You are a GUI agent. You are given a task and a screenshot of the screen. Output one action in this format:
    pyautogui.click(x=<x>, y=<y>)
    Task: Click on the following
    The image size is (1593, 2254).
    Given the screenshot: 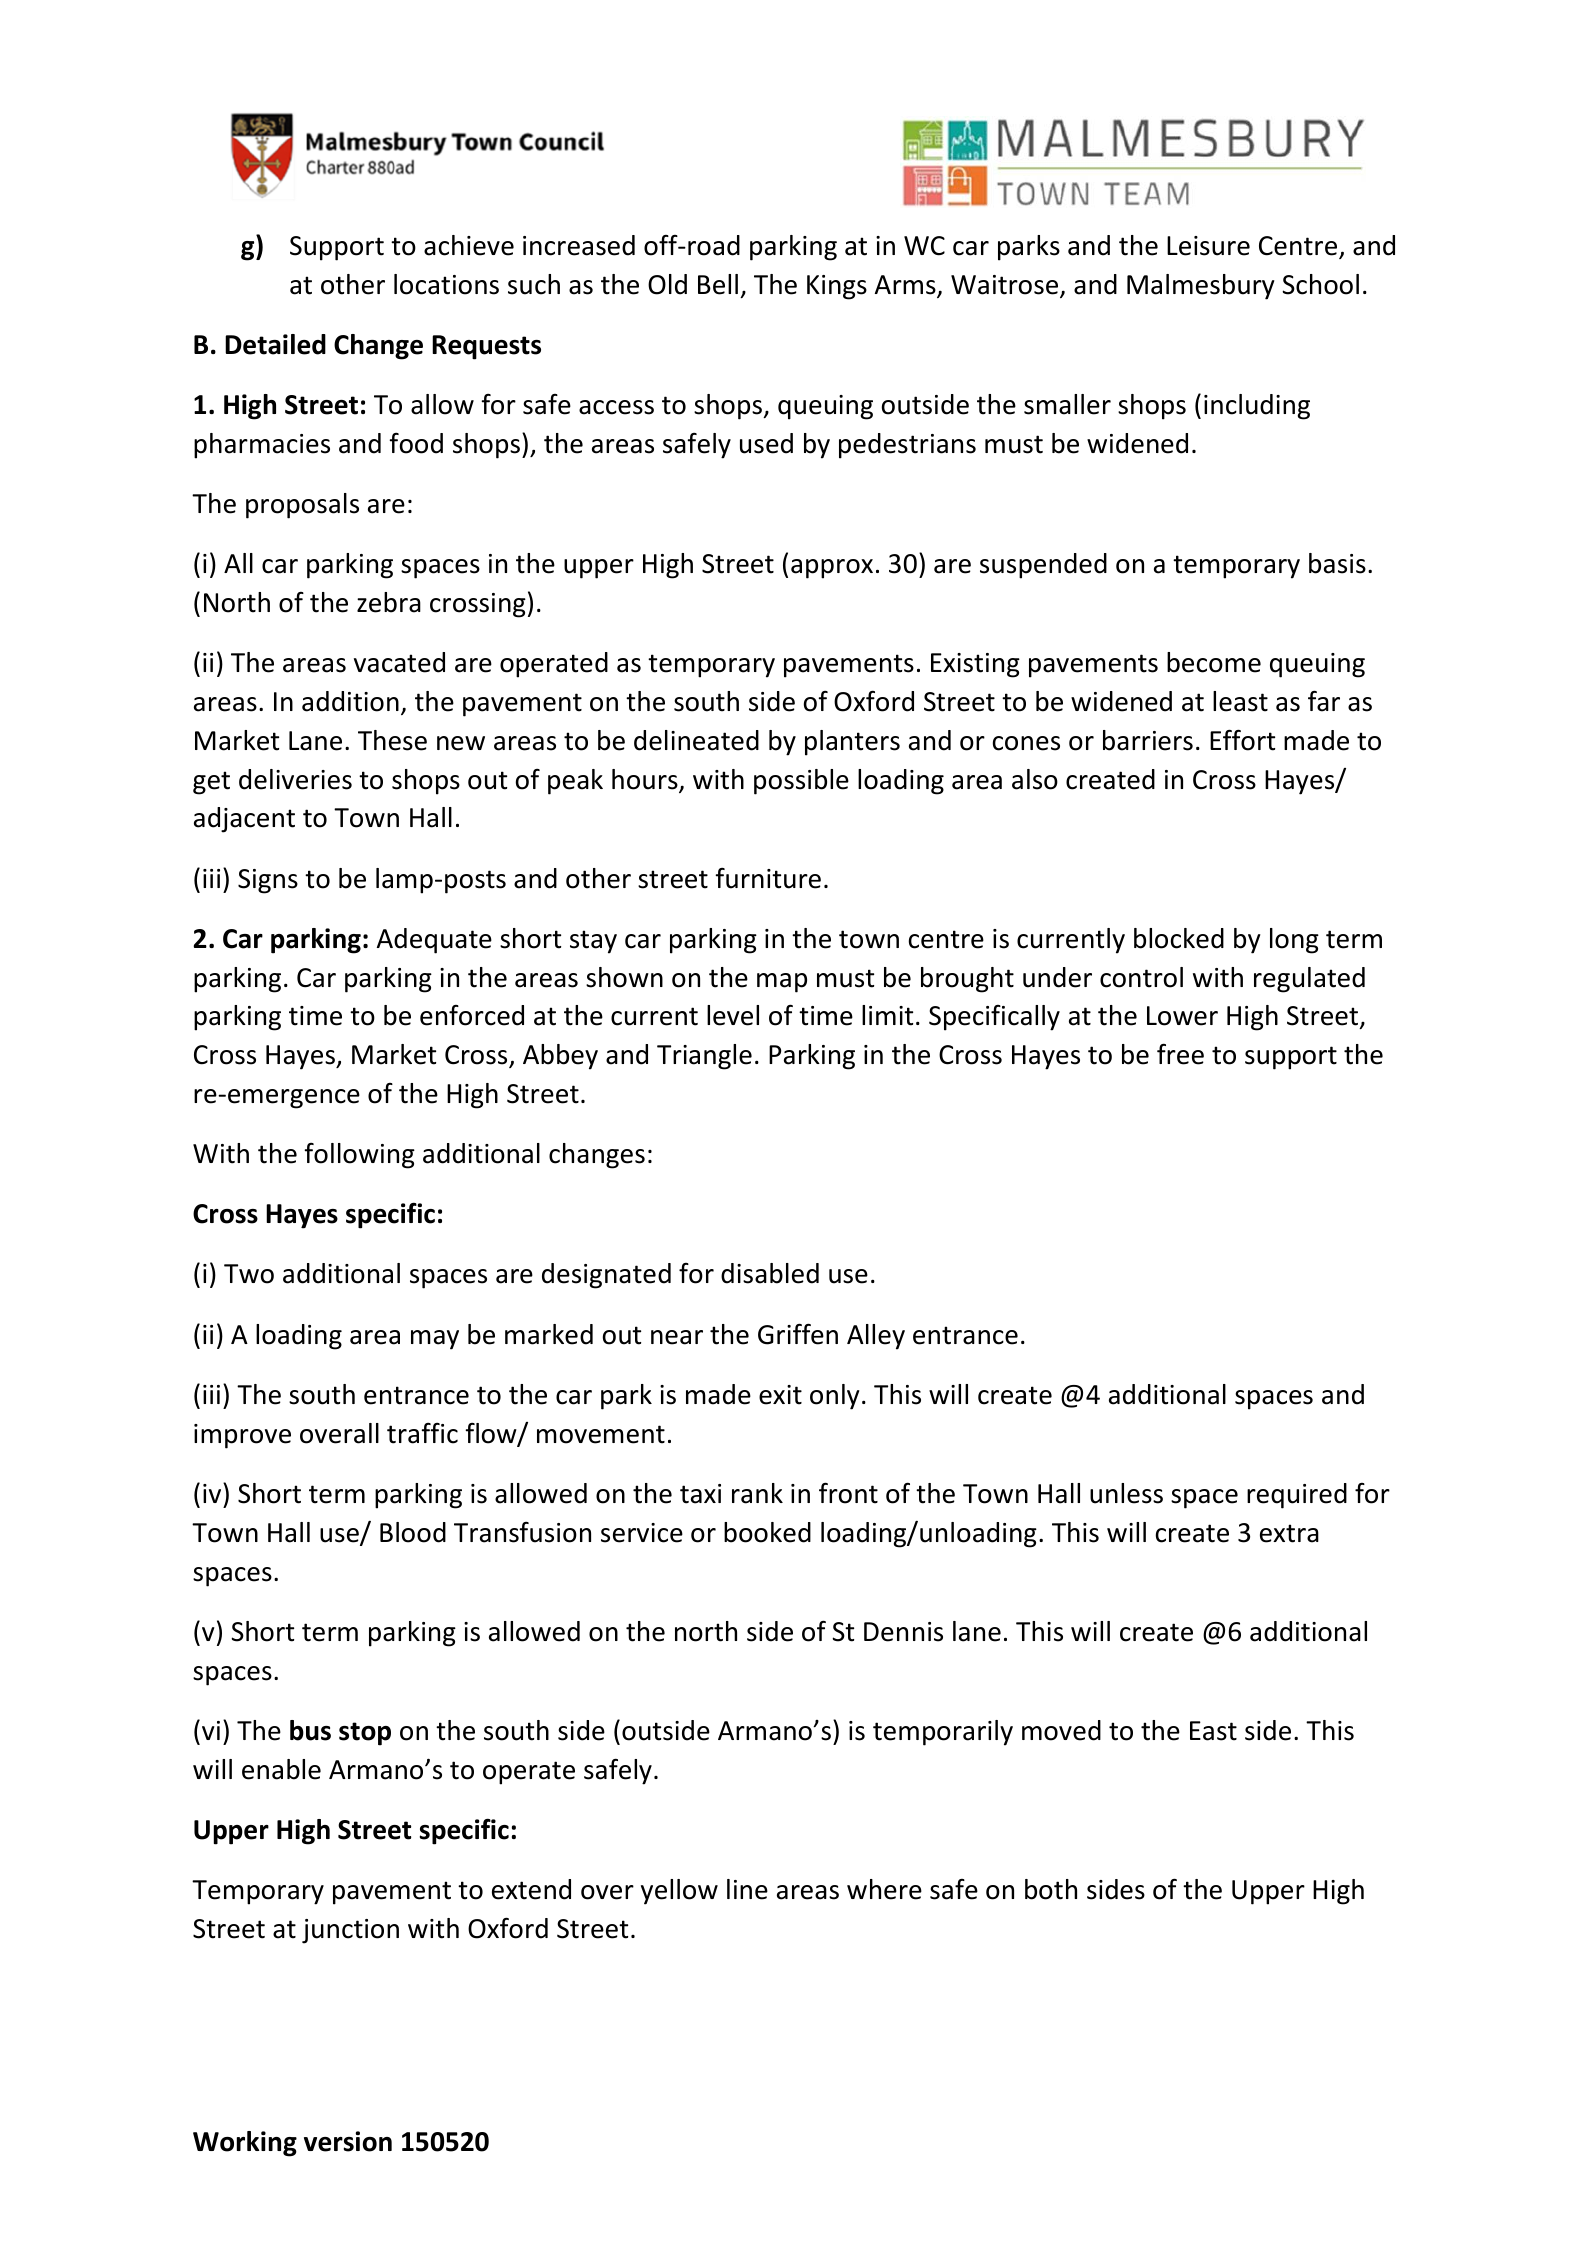 What is the action you would take?
    pyautogui.click(x=359, y=1156)
